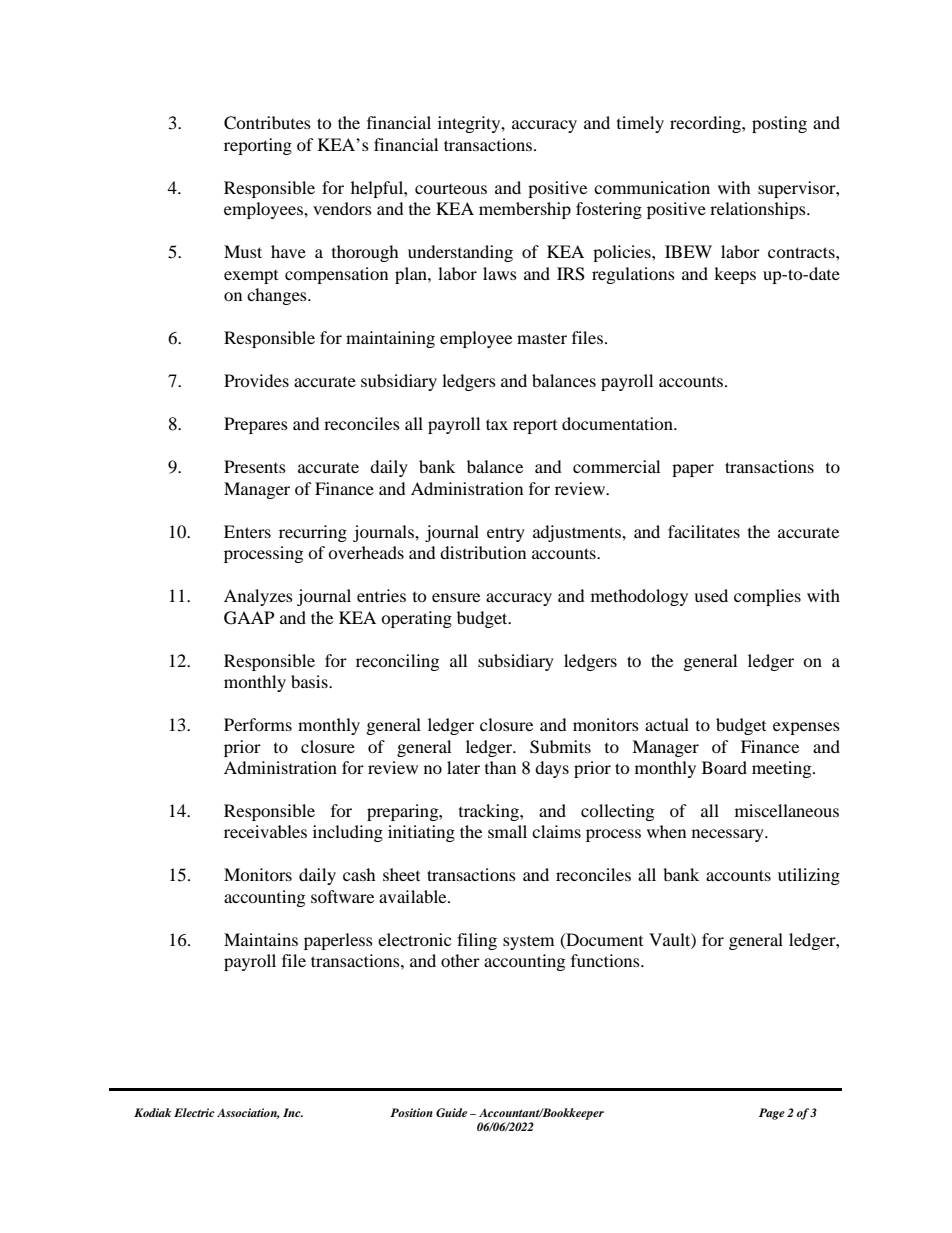 Image resolution: width=952 pixels, height=1233 pixels. I want to click on Performs, so click(258, 724).
